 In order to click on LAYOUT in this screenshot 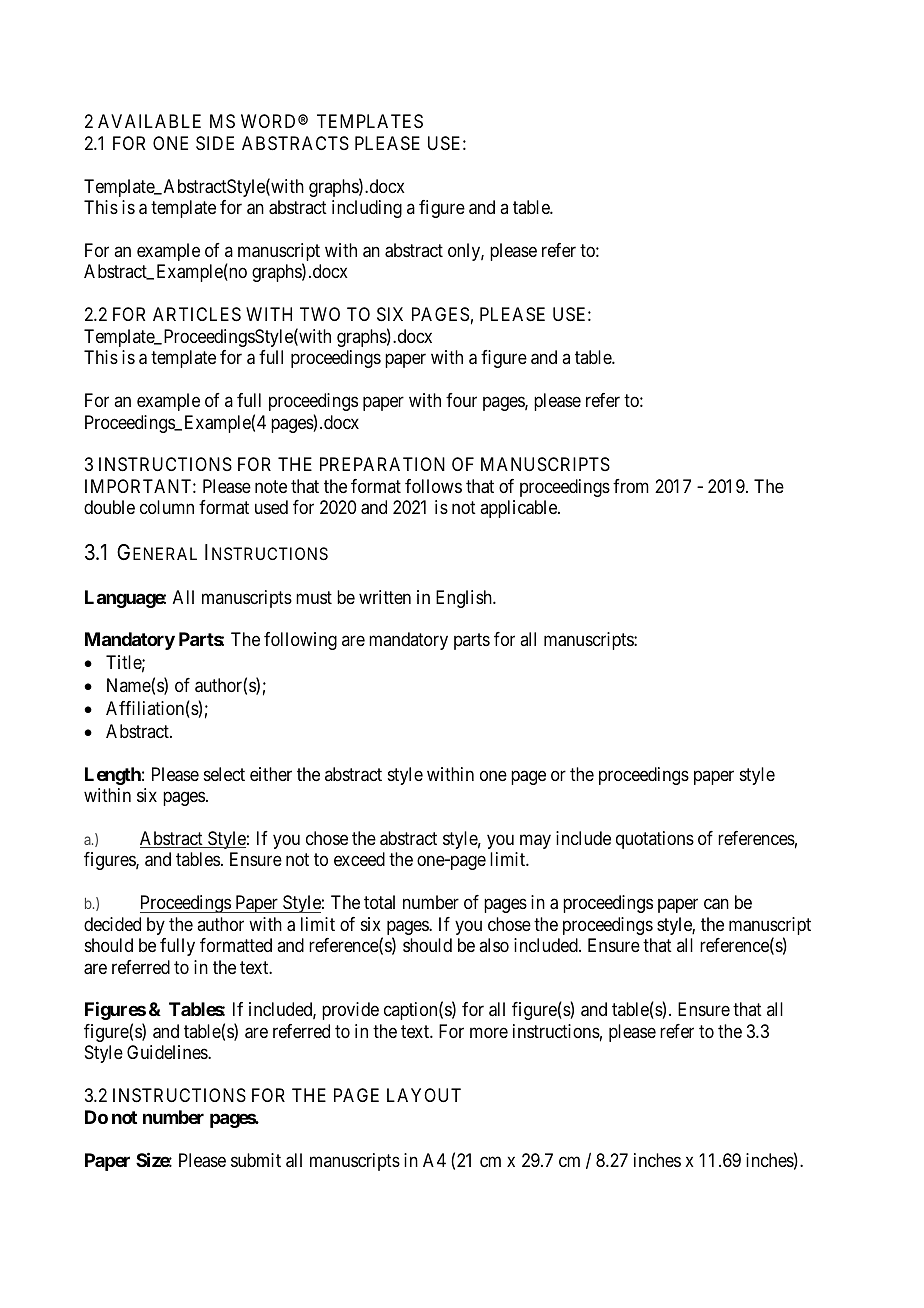, I will do `click(424, 1095)`.
